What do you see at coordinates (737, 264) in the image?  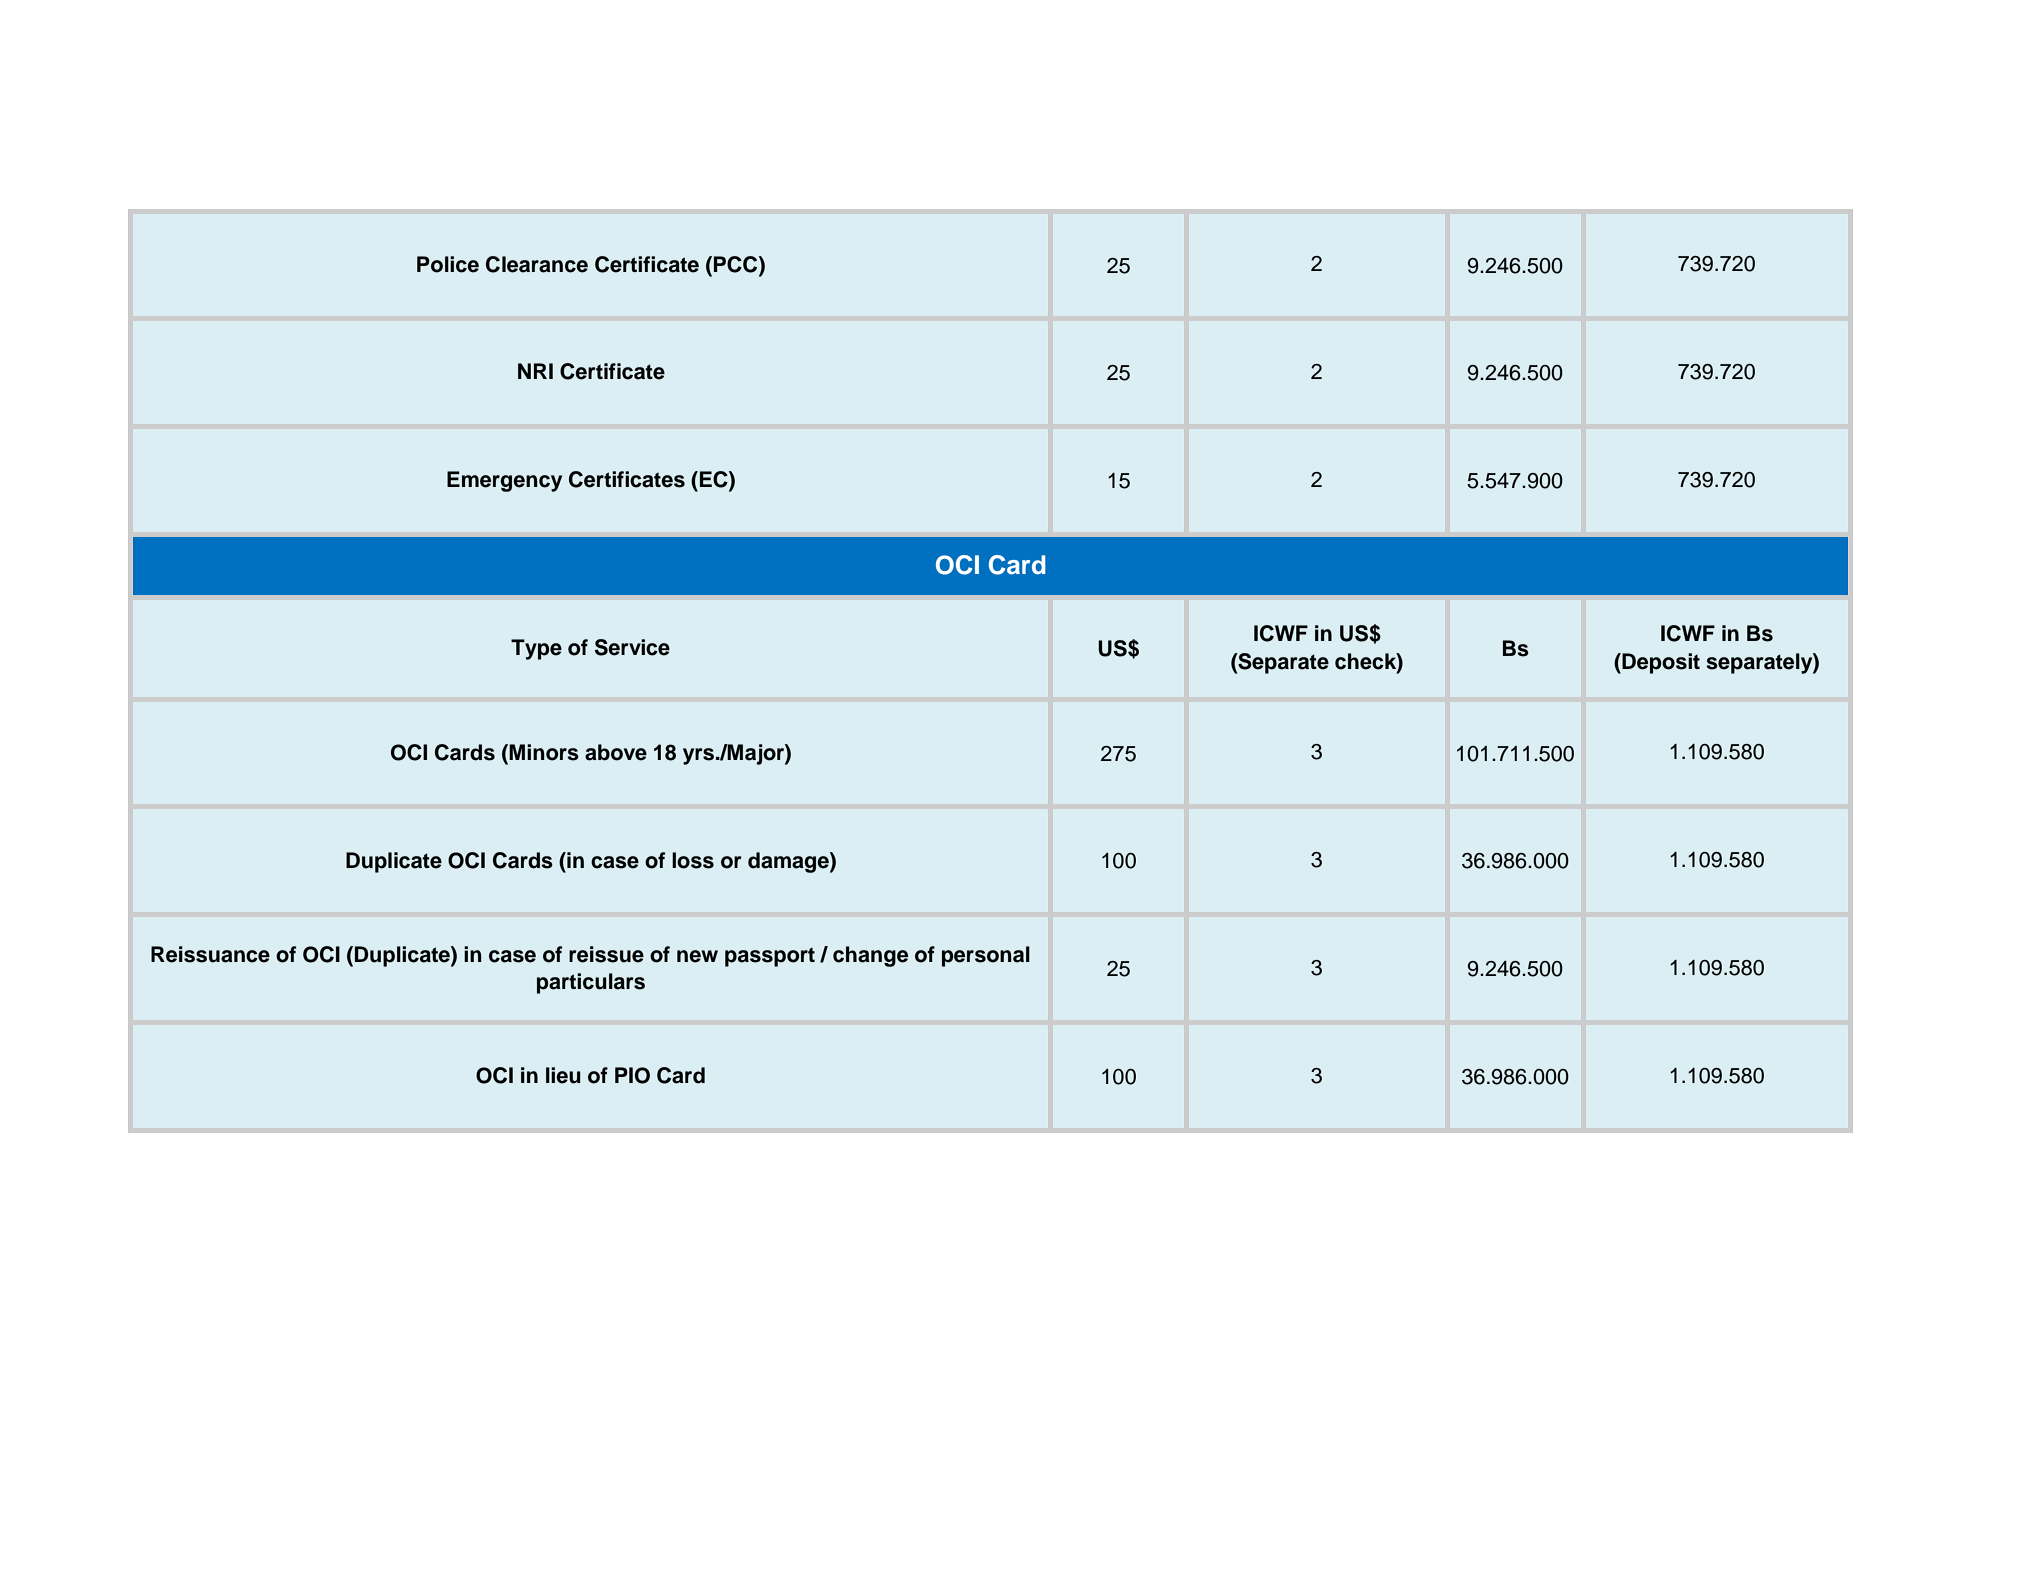 I see `PCC` at bounding box center [737, 264].
